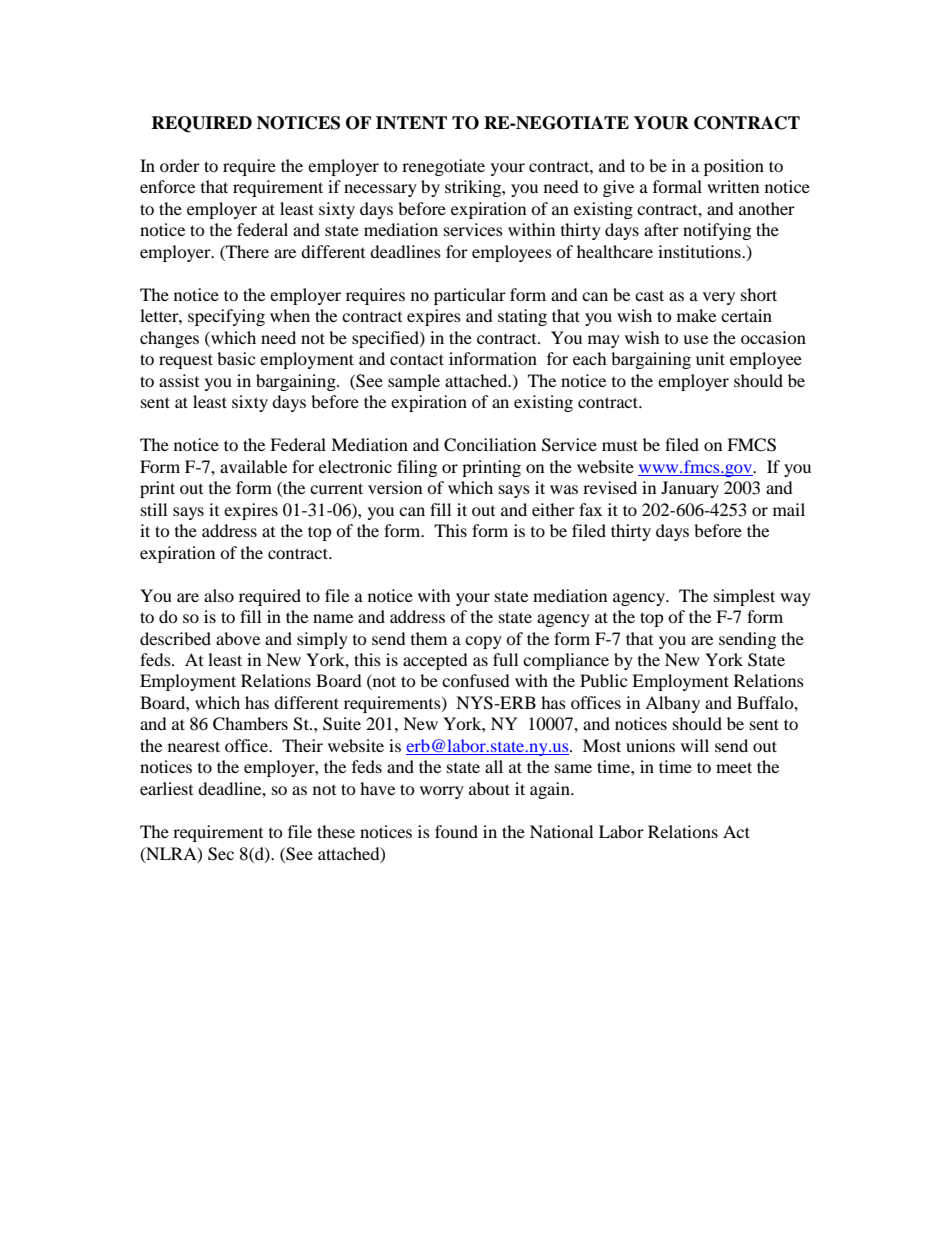 Image resolution: width=952 pixels, height=1233 pixels. What do you see at coordinates (744, 597) in the document?
I see `simplest` at bounding box center [744, 597].
